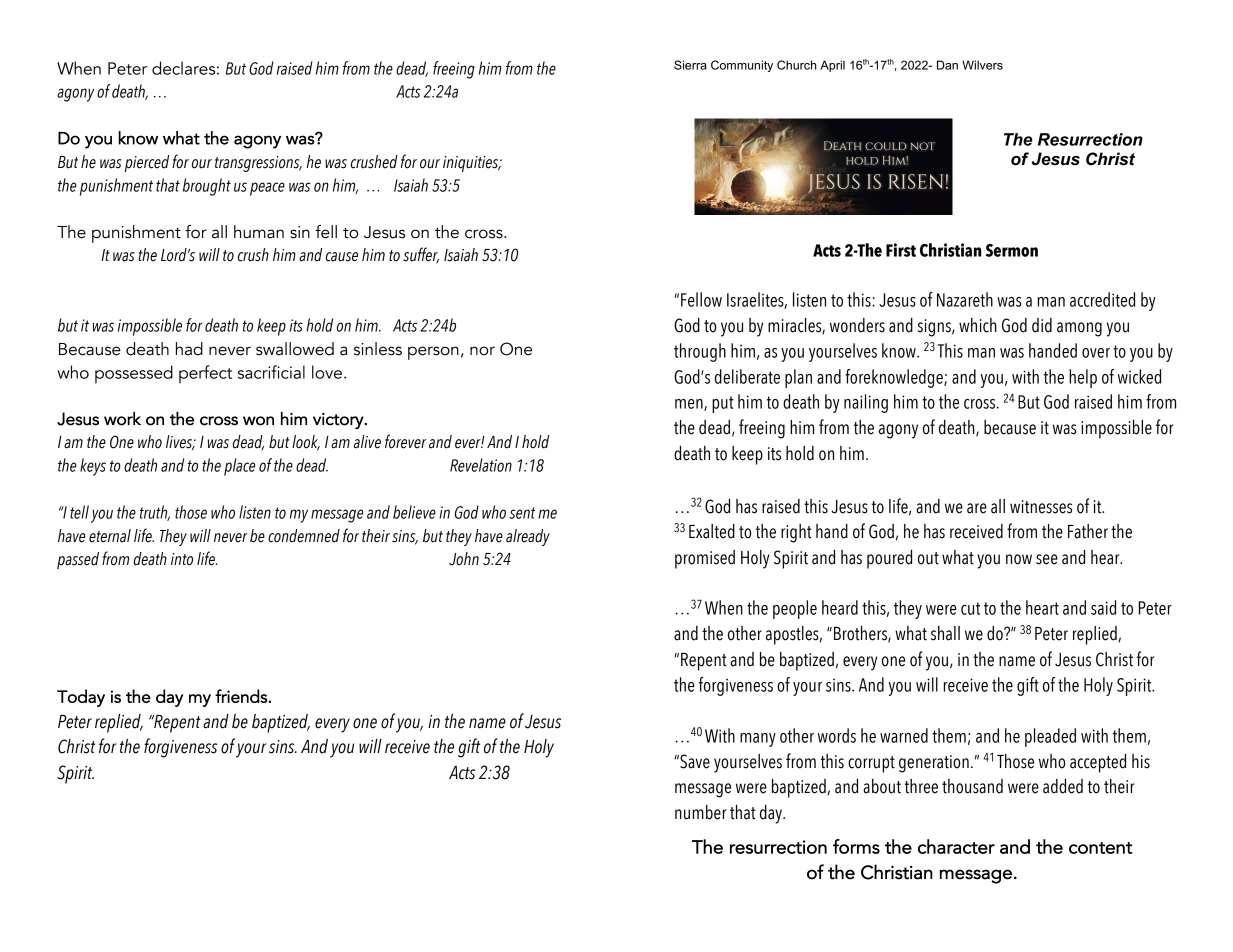 Image resolution: width=1233 pixels, height=952 pixels. I want to click on friends, so click(242, 696).
